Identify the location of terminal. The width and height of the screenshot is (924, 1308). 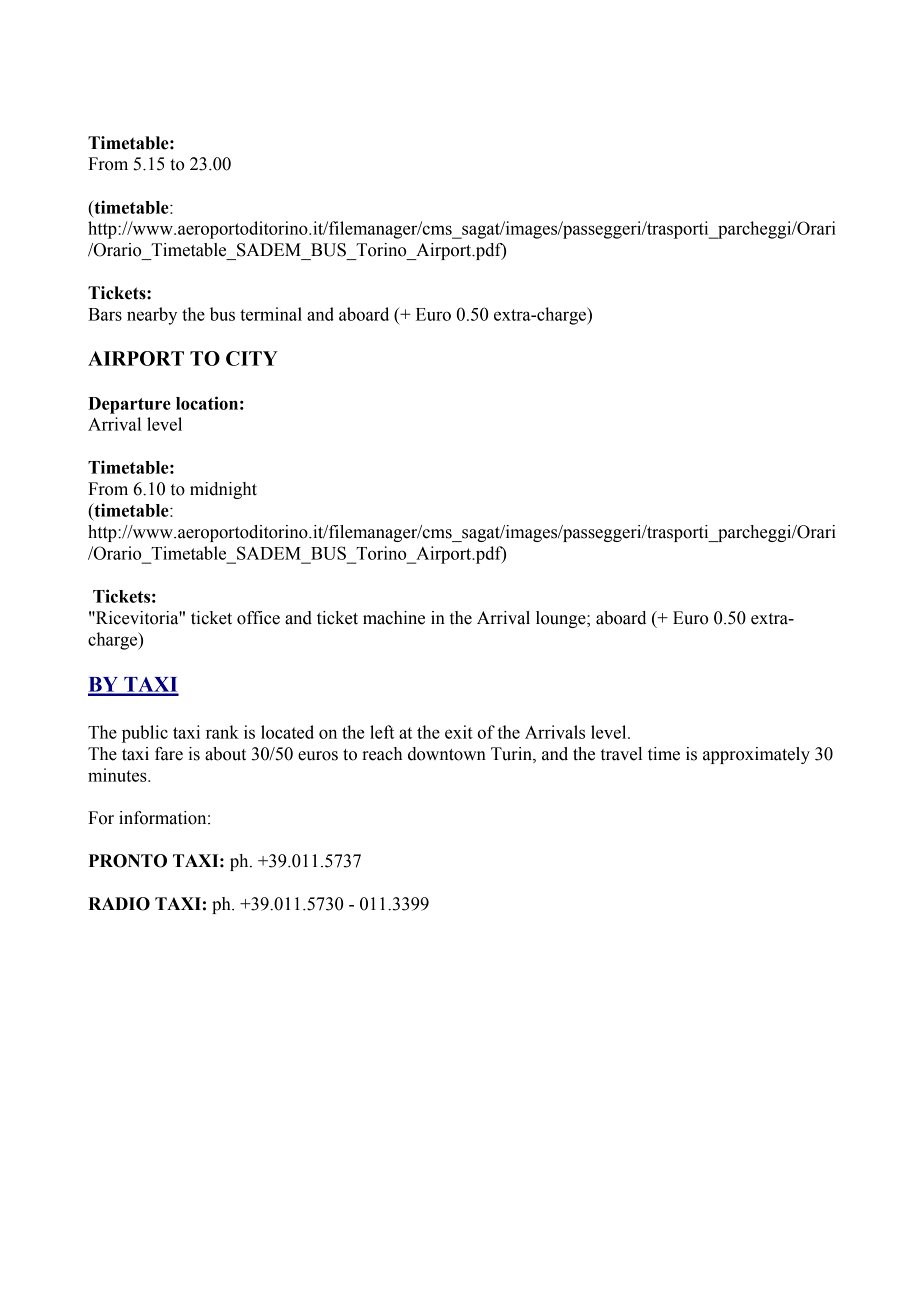
(271, 314).
